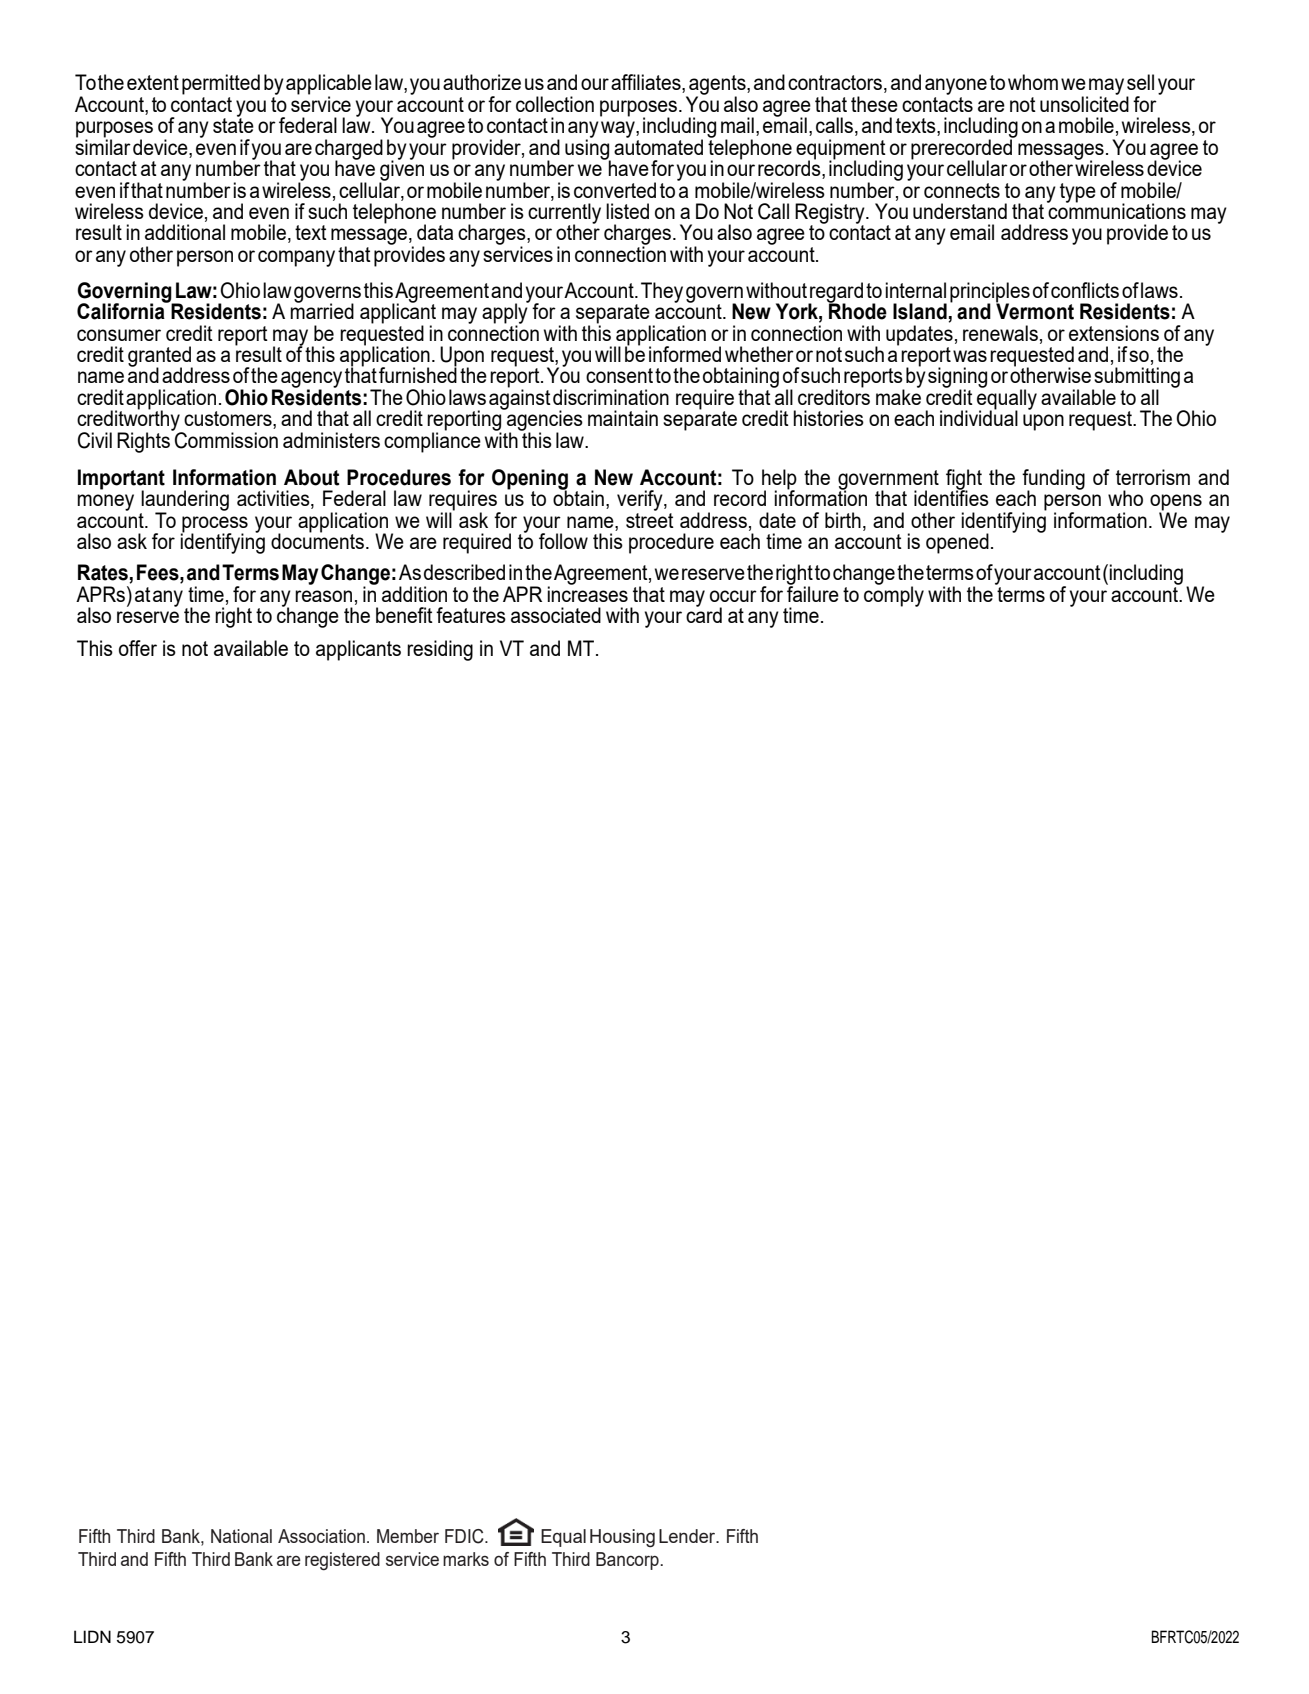  I want to click on failure, so click(813, 592).
